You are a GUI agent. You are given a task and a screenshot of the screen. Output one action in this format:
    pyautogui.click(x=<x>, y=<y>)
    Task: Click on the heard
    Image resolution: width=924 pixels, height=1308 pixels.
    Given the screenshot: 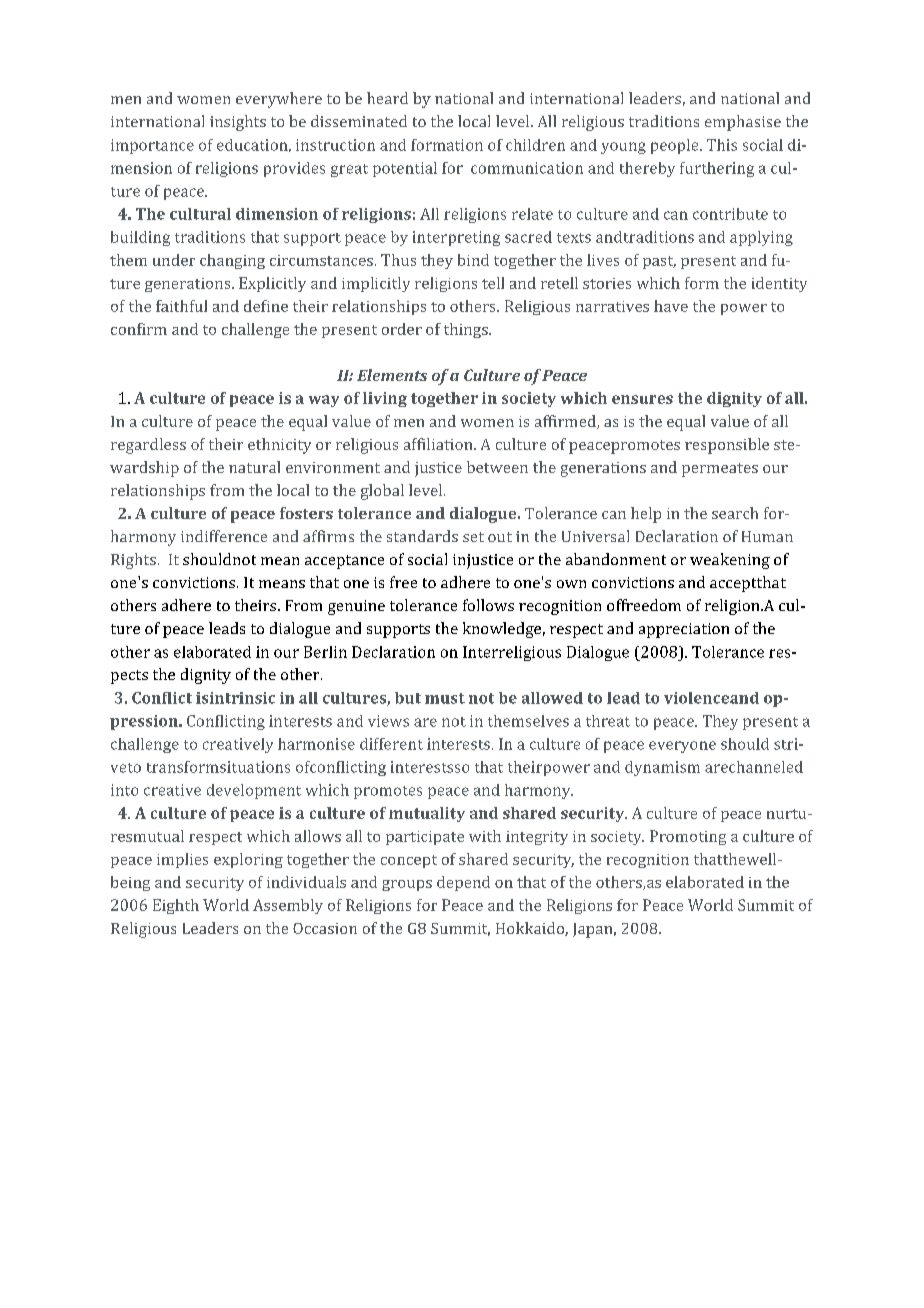 What is the action you would take?
    pyautogui.click(x=387, y=98)
